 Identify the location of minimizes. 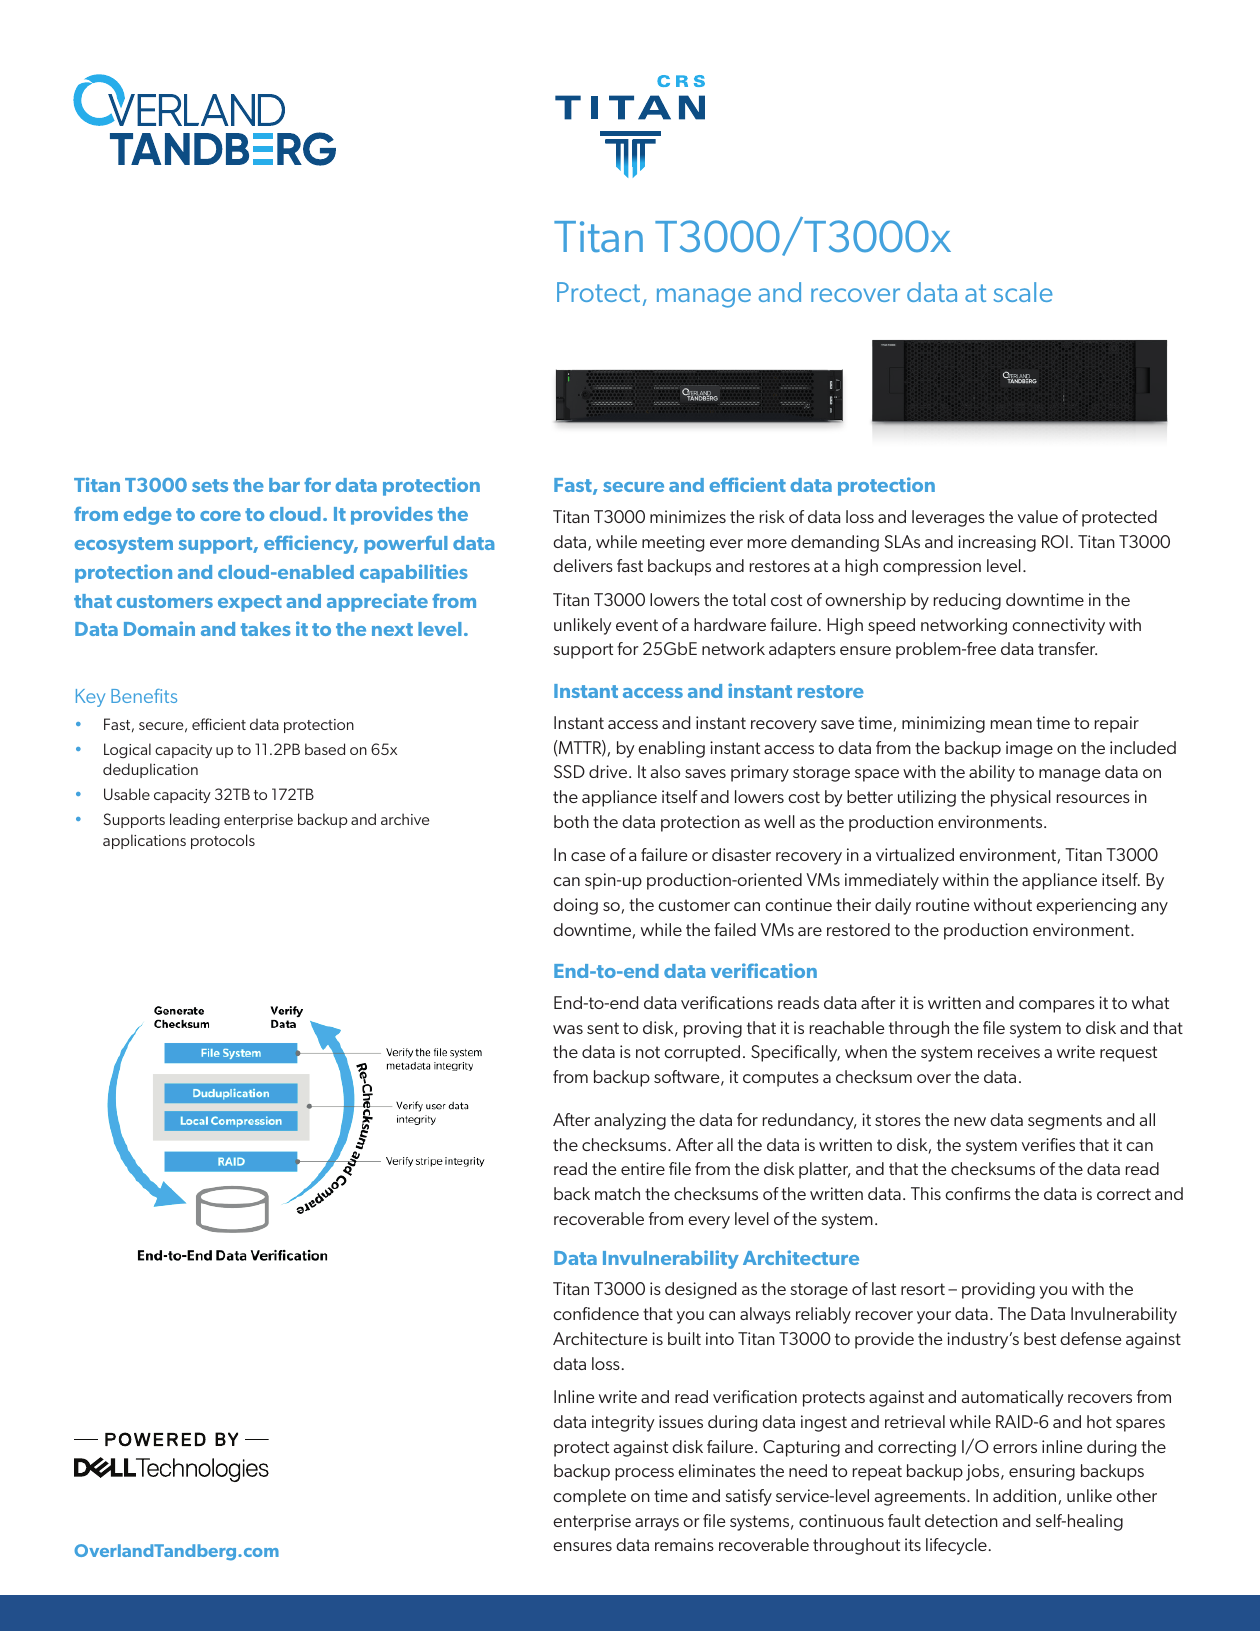
(688, 516).
